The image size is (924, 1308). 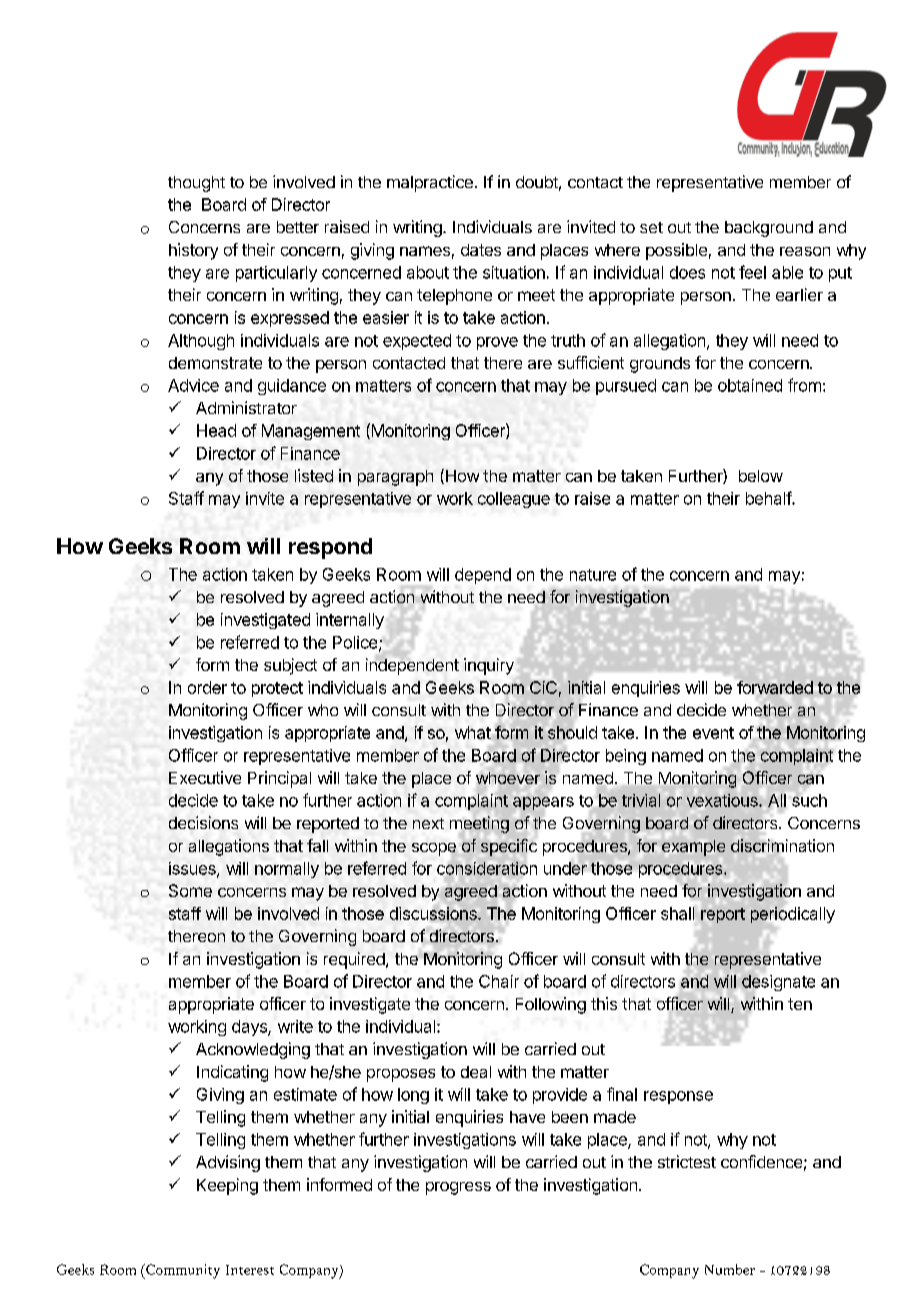 What do you see at coordinates (298, 227) in the screenshot?
I see `better` at bounding box center [298, 227].
